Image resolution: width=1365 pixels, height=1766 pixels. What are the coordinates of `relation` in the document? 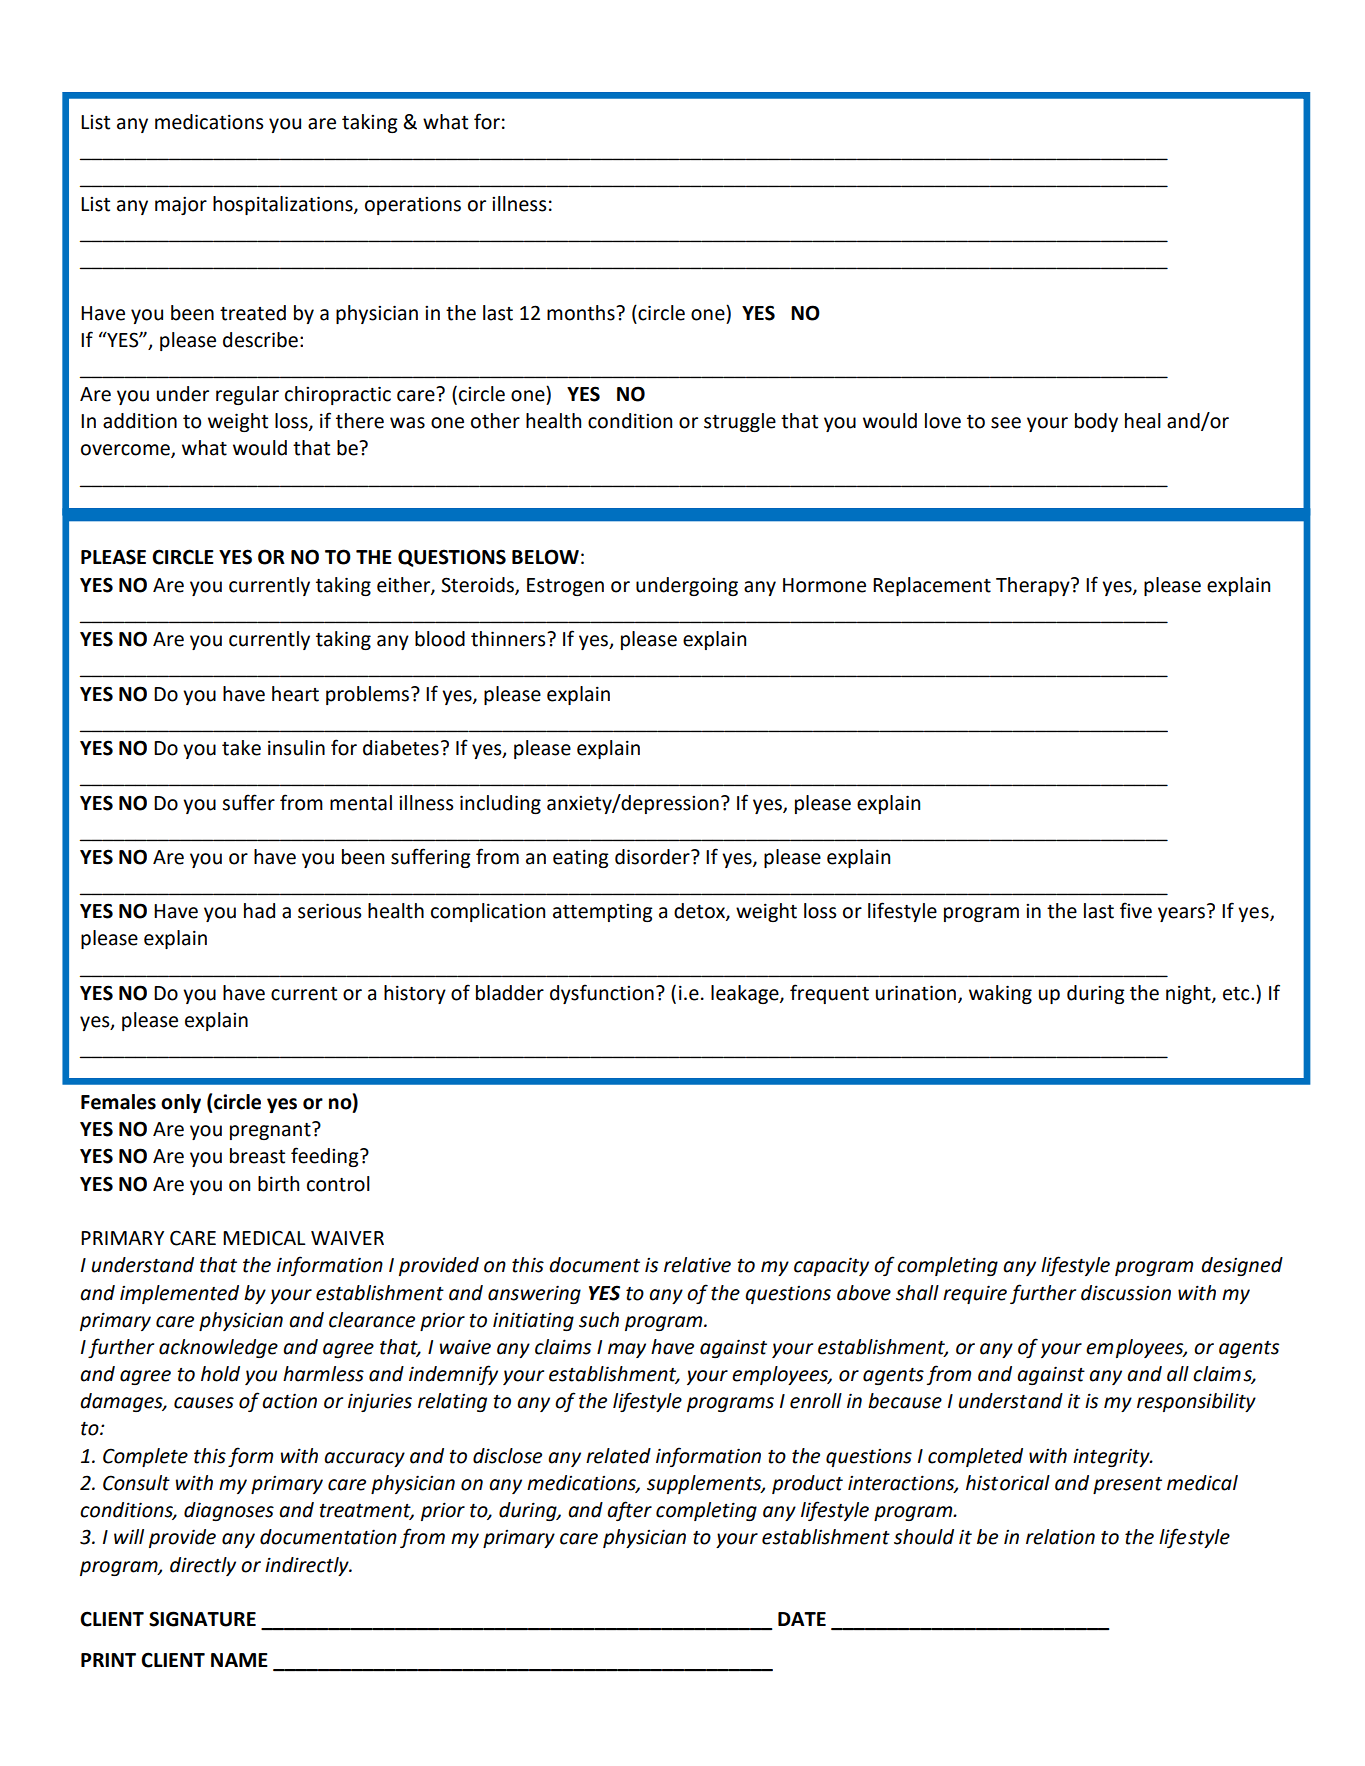 It's located at (1060, 1537).
